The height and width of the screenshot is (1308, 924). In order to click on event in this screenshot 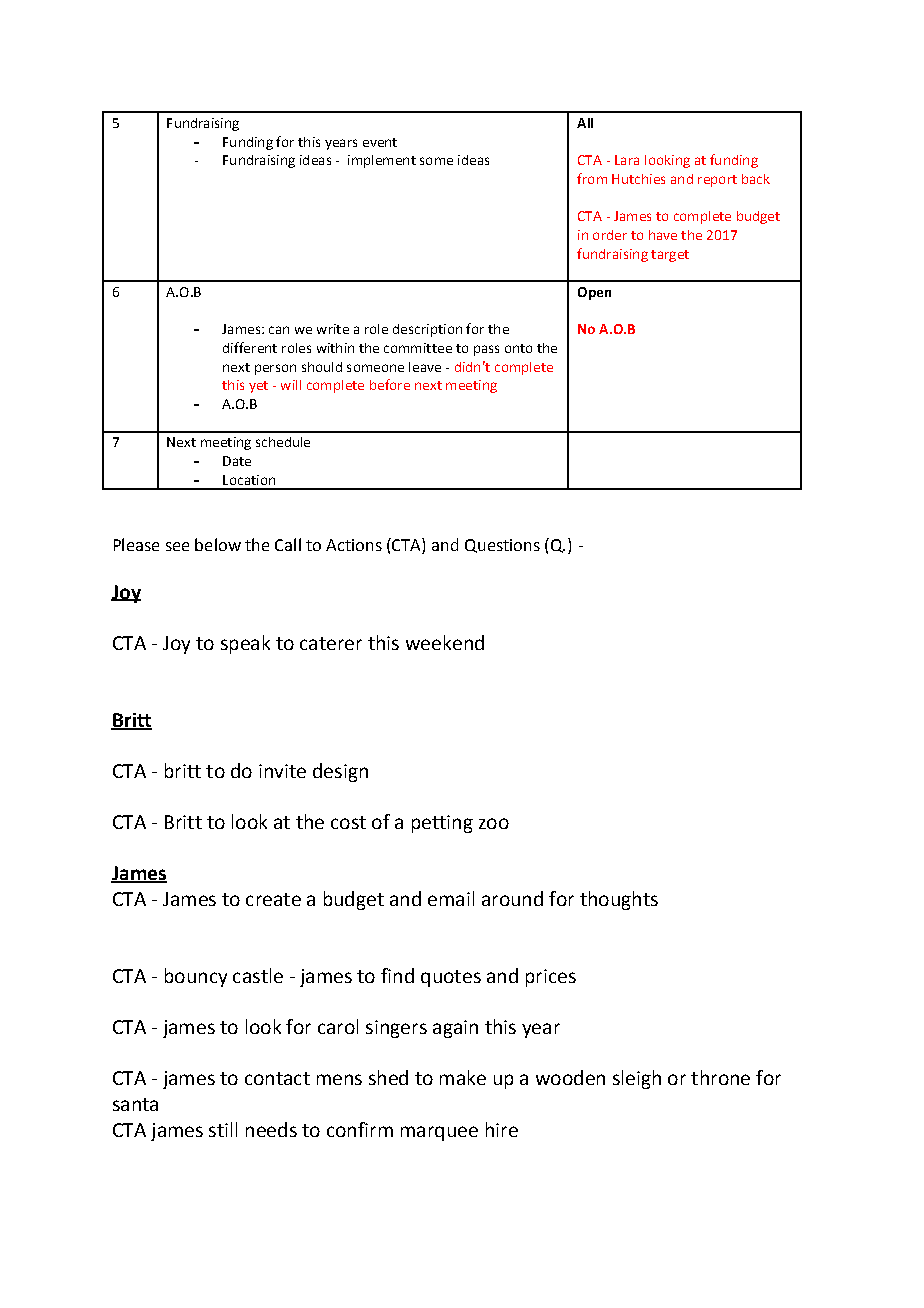, I will do `click(380, 142)`.
